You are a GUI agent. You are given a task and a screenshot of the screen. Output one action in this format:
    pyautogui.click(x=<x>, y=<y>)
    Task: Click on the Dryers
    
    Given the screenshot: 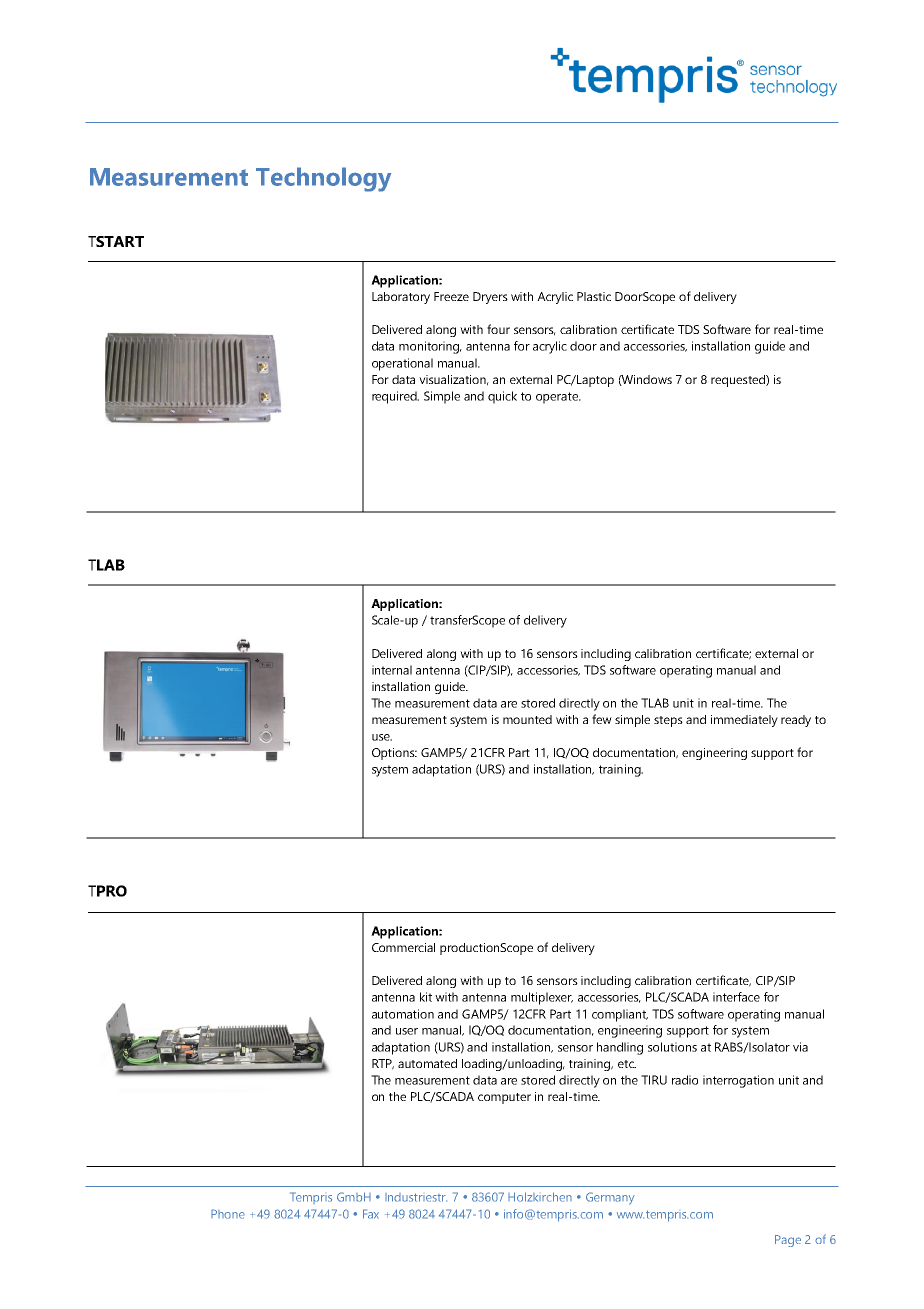 What is the action you would take?
    pyautogui.click(x=490, y=298)
